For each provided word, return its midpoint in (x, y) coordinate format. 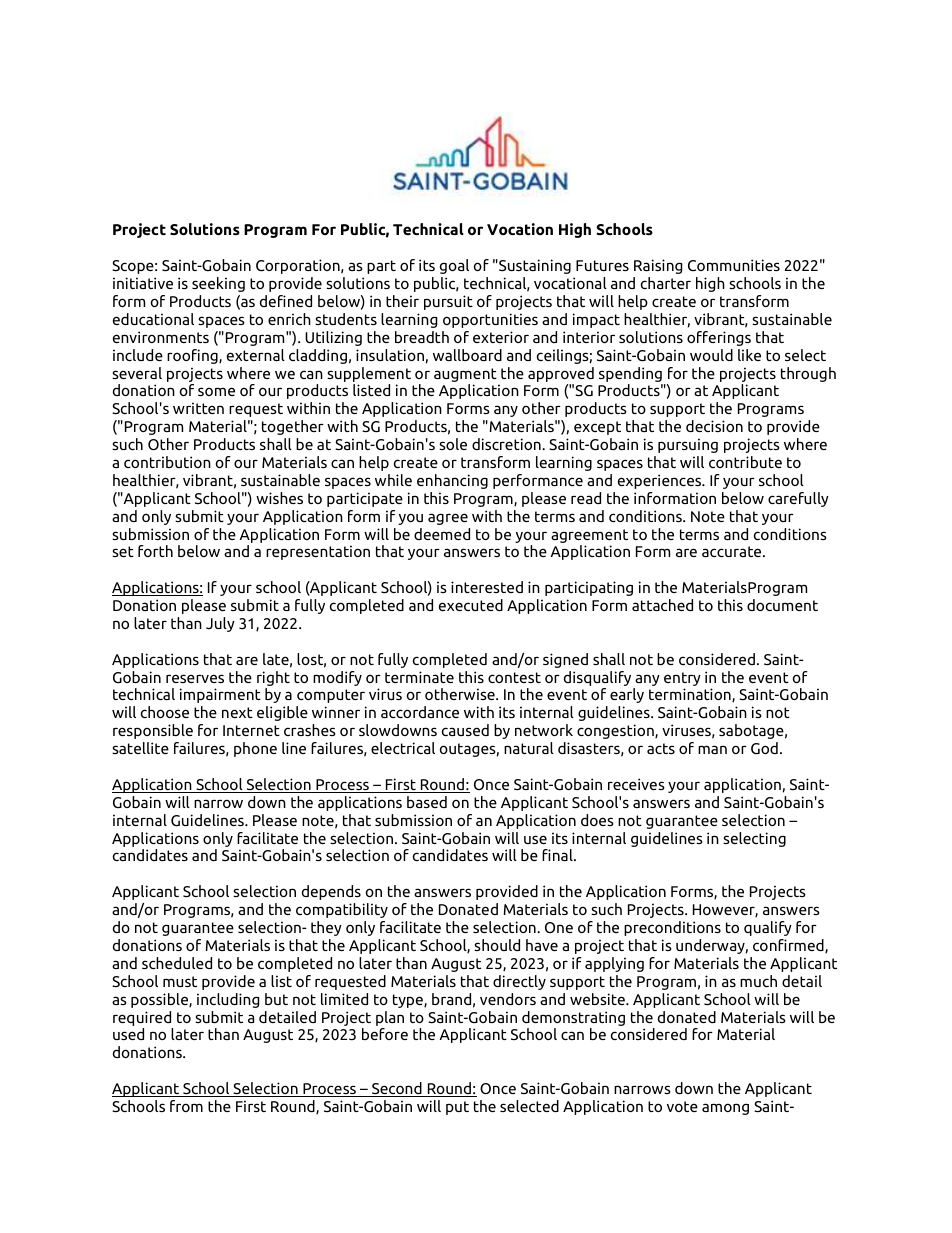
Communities (734, 265)
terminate (419, 677)
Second (397, 1089)
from (186, 1106)
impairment (220, 695)
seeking (218, 284)
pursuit (448, 302)
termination (691, 695)
